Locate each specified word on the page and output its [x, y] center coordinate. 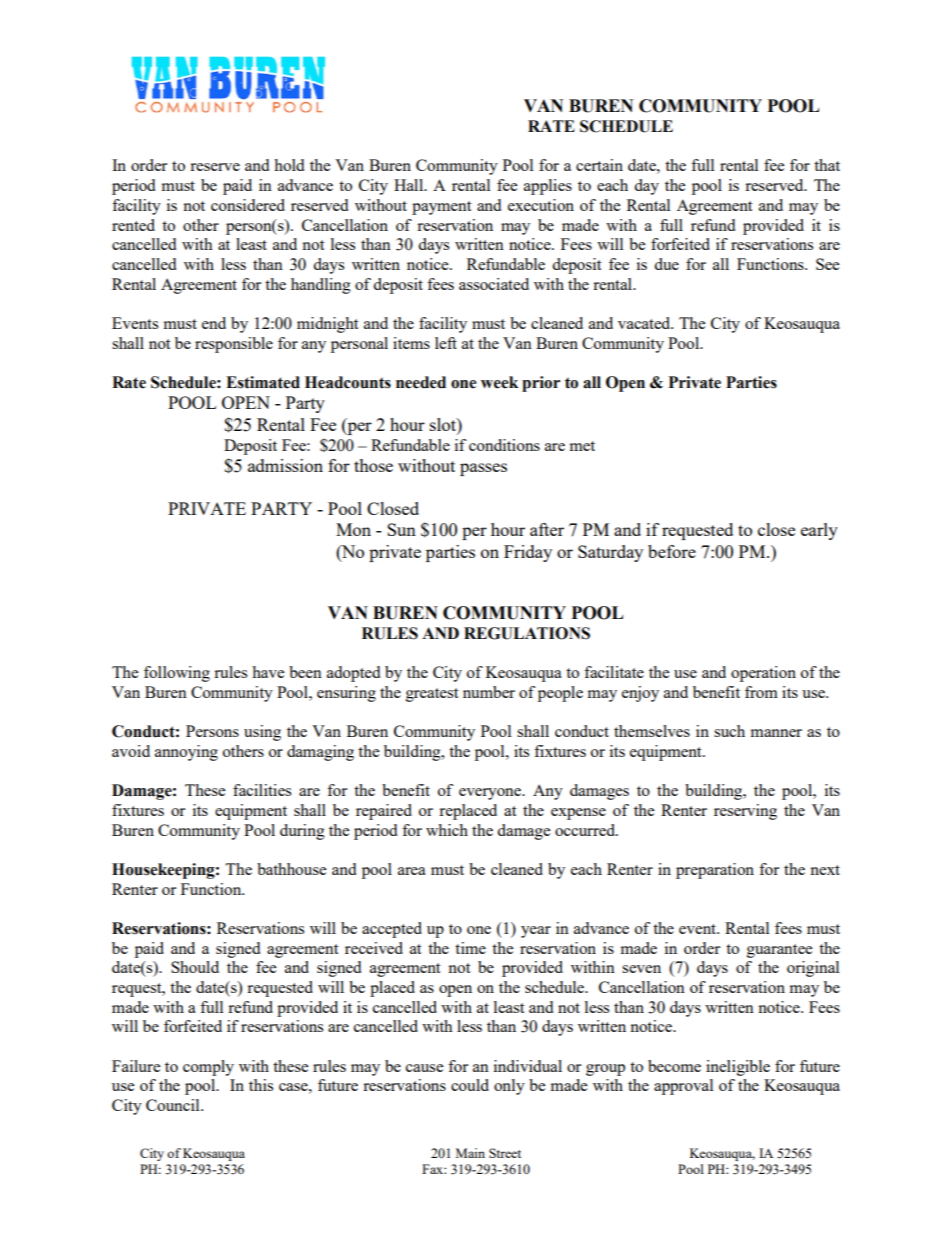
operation [763, 674]
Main [470, 1153]
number [489, 692]
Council [174, 1105]
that [827, 165]
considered [248, 205]
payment [441, 208]
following [177, 674]
